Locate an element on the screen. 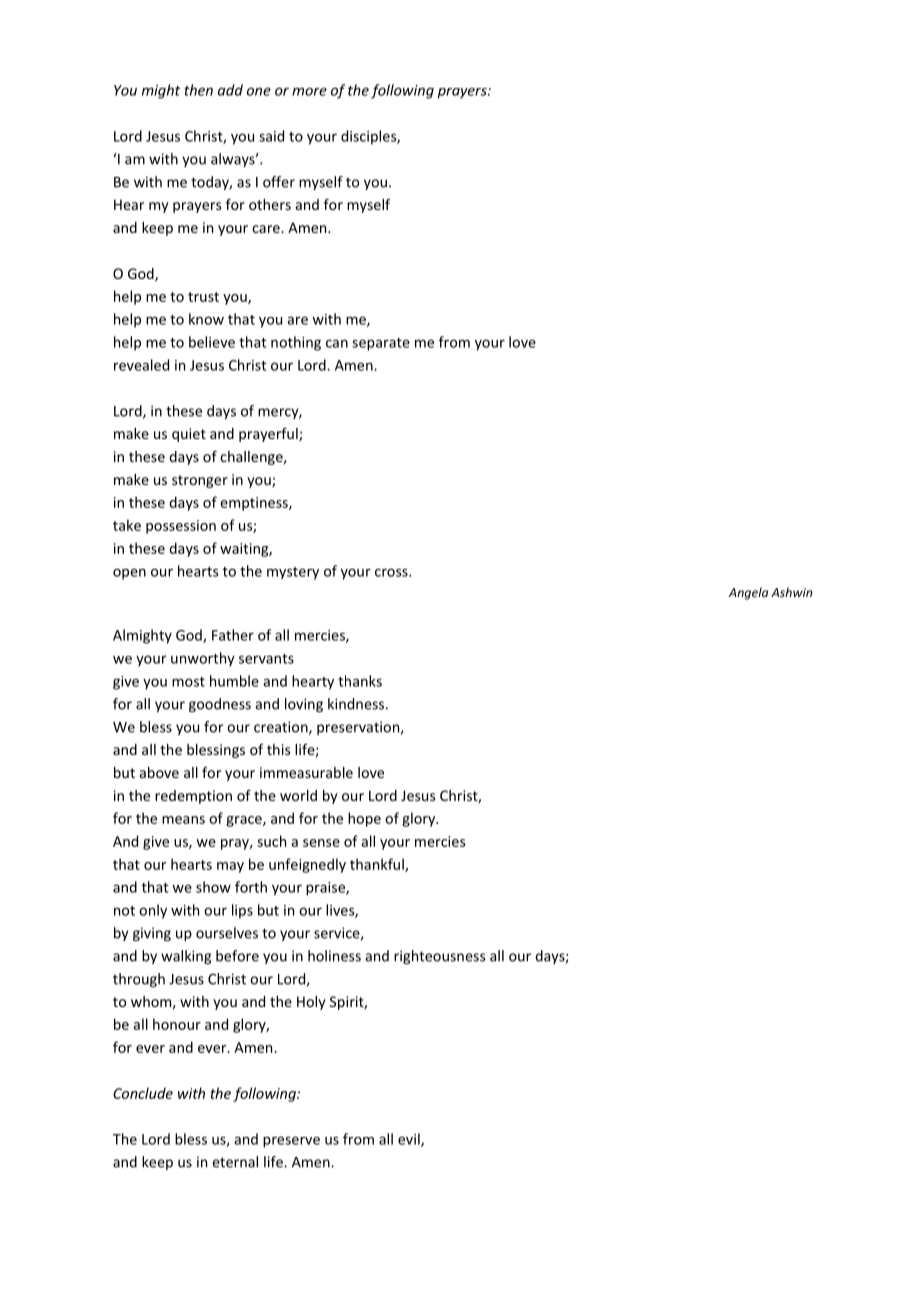  then is located at coordinates (198, 90).
